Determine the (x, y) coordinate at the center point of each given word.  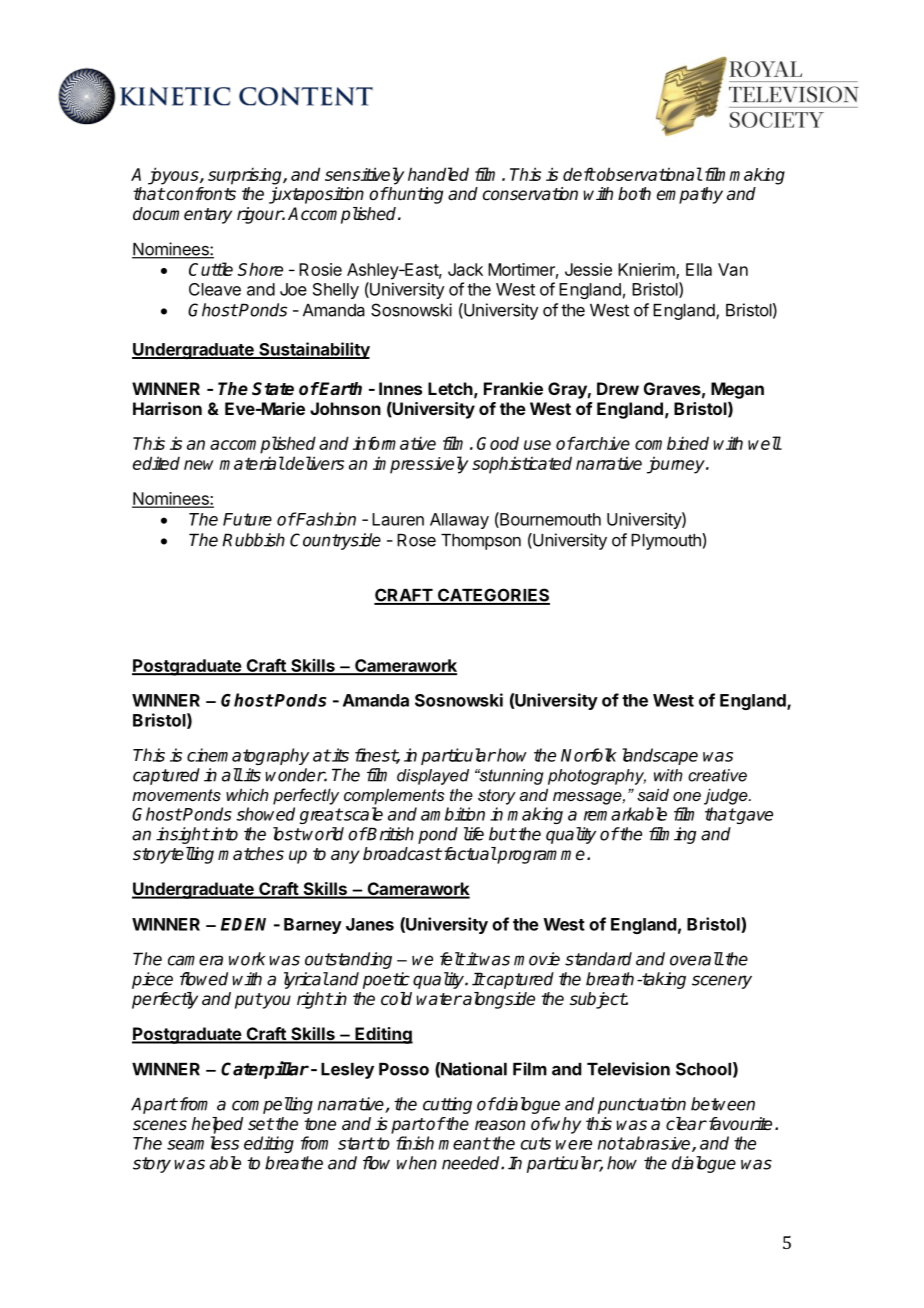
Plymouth (667, 541)
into (223, 834)
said (653, 794)
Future (247, 519)
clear (686, 1124)
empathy (690, 195)
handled (438, 174)
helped (217, 1125)
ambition (453, 814)
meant (464, 1143)
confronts (200, 194)
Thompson (481, 542)
